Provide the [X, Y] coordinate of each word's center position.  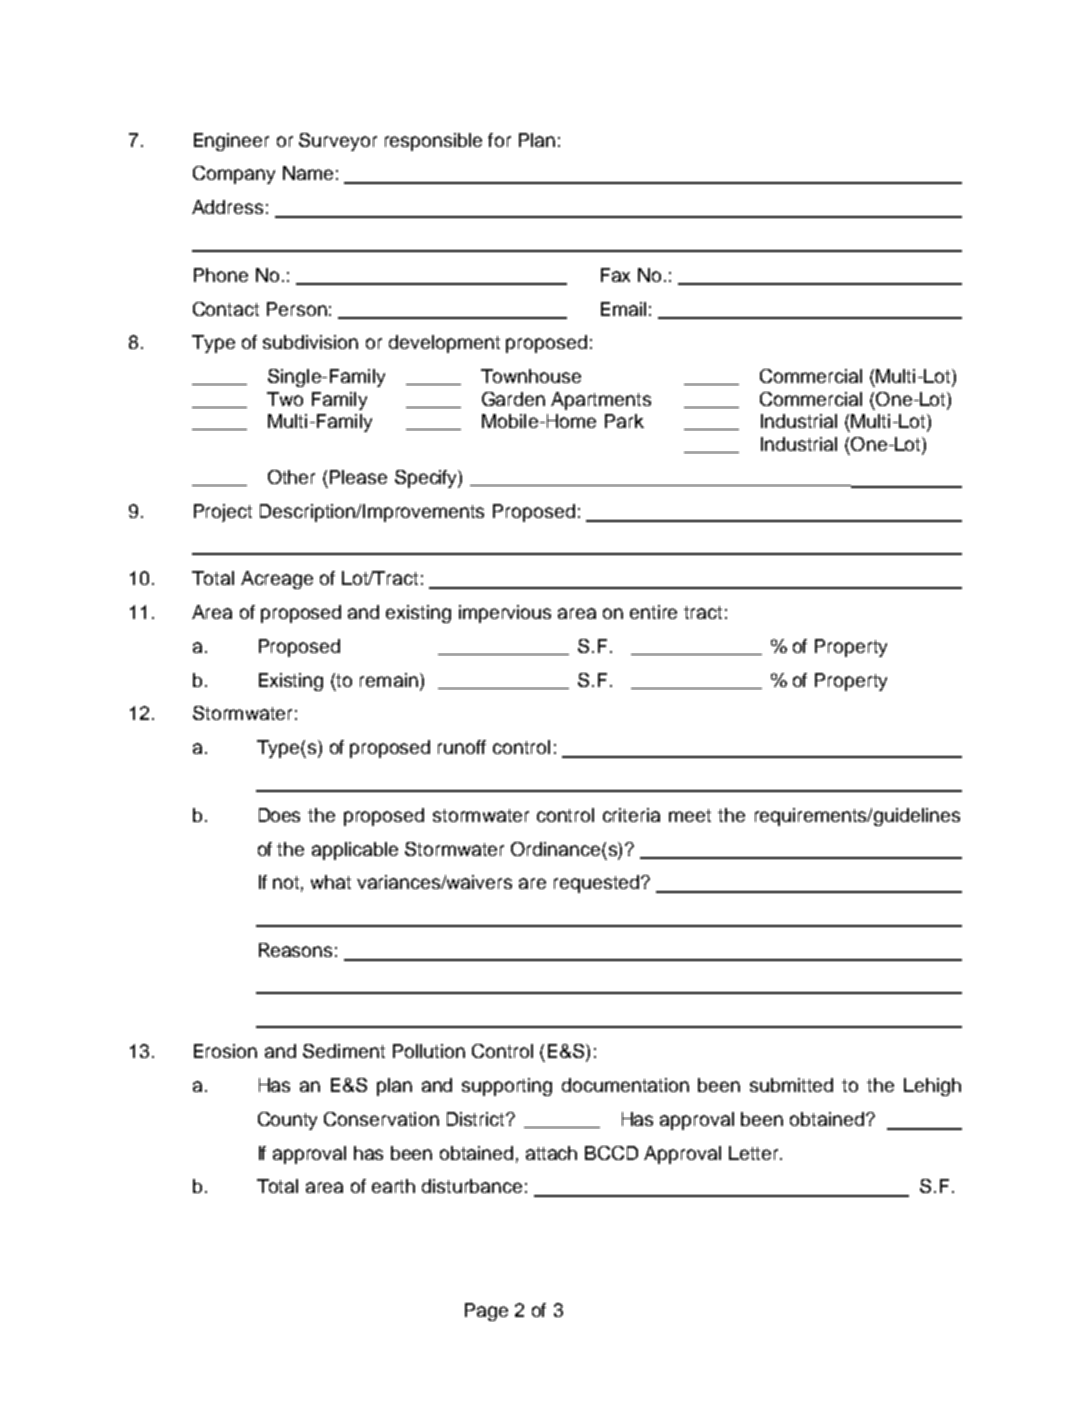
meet [690, 815]
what [331, 882]
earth [393, 1186]
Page [486, 1312]
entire [653, 612]
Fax [615, 275]
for [499, 140]
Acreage [277, 580]
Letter [755, 1153]
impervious [505, 614]
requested [596, 884]
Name [308, 173]
